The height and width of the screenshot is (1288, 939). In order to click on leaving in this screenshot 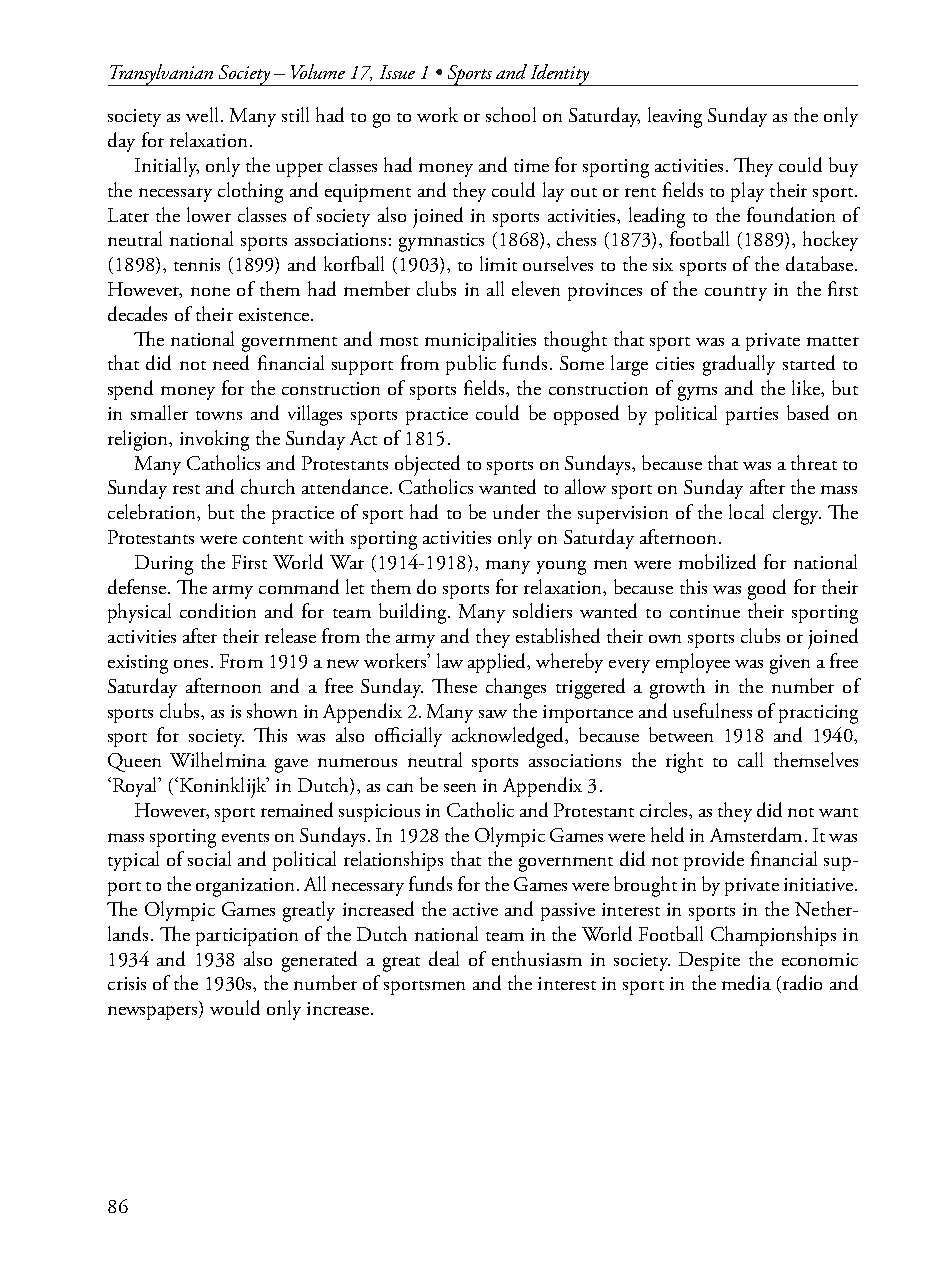, I will do `click(675, 117)`.
